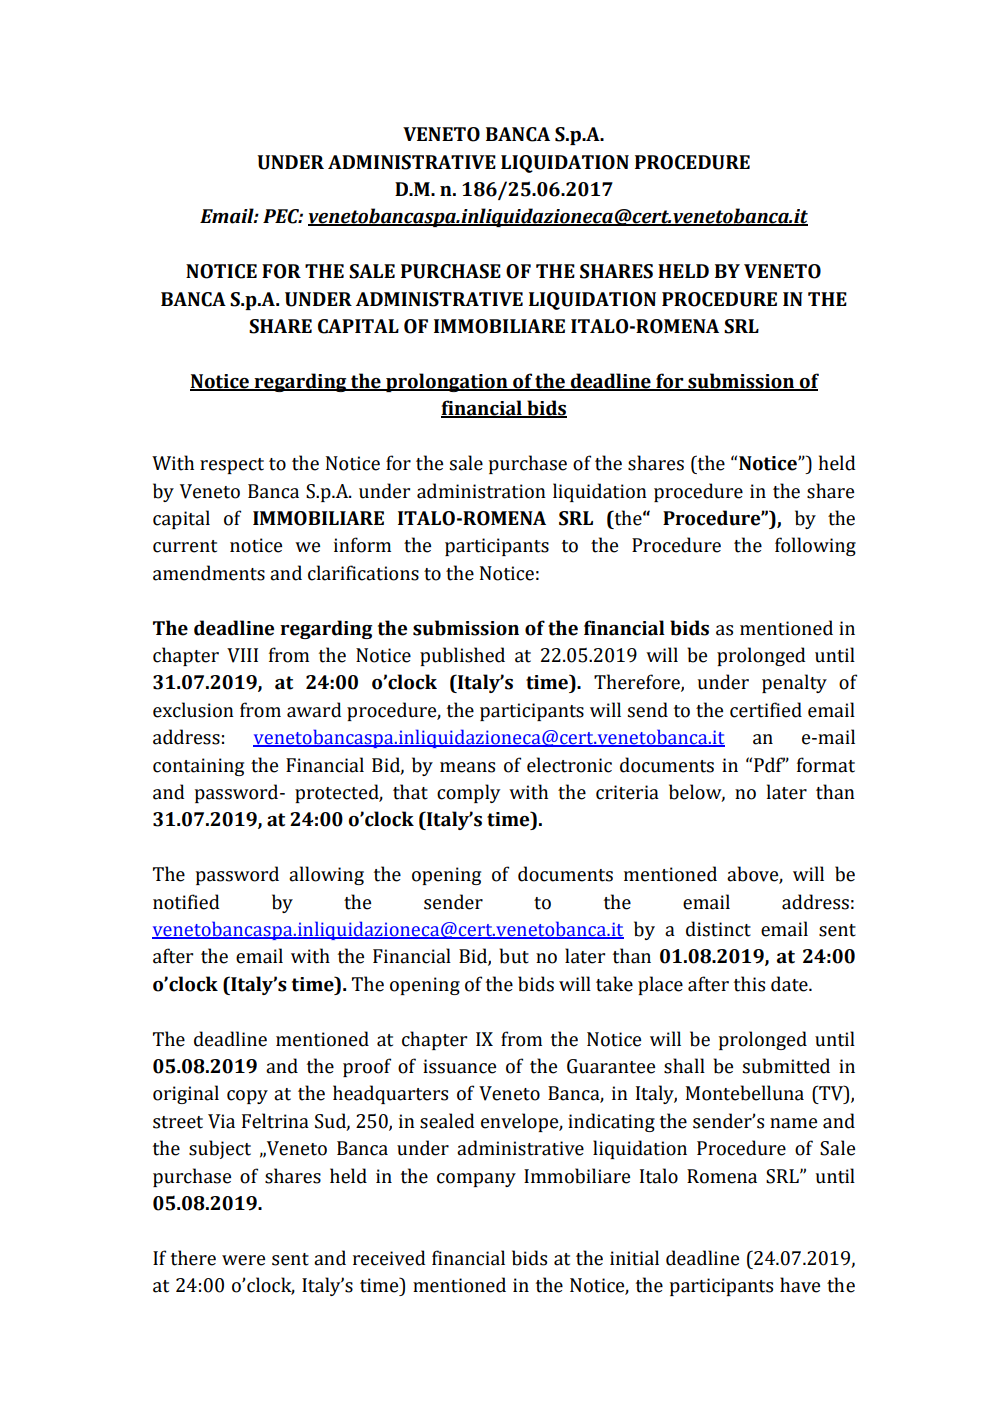 The height and width of the screenshot is (1426, 1008). Describe the element at coordinates (447, 382) in the screenshot. I see `prolongation` at that location.
